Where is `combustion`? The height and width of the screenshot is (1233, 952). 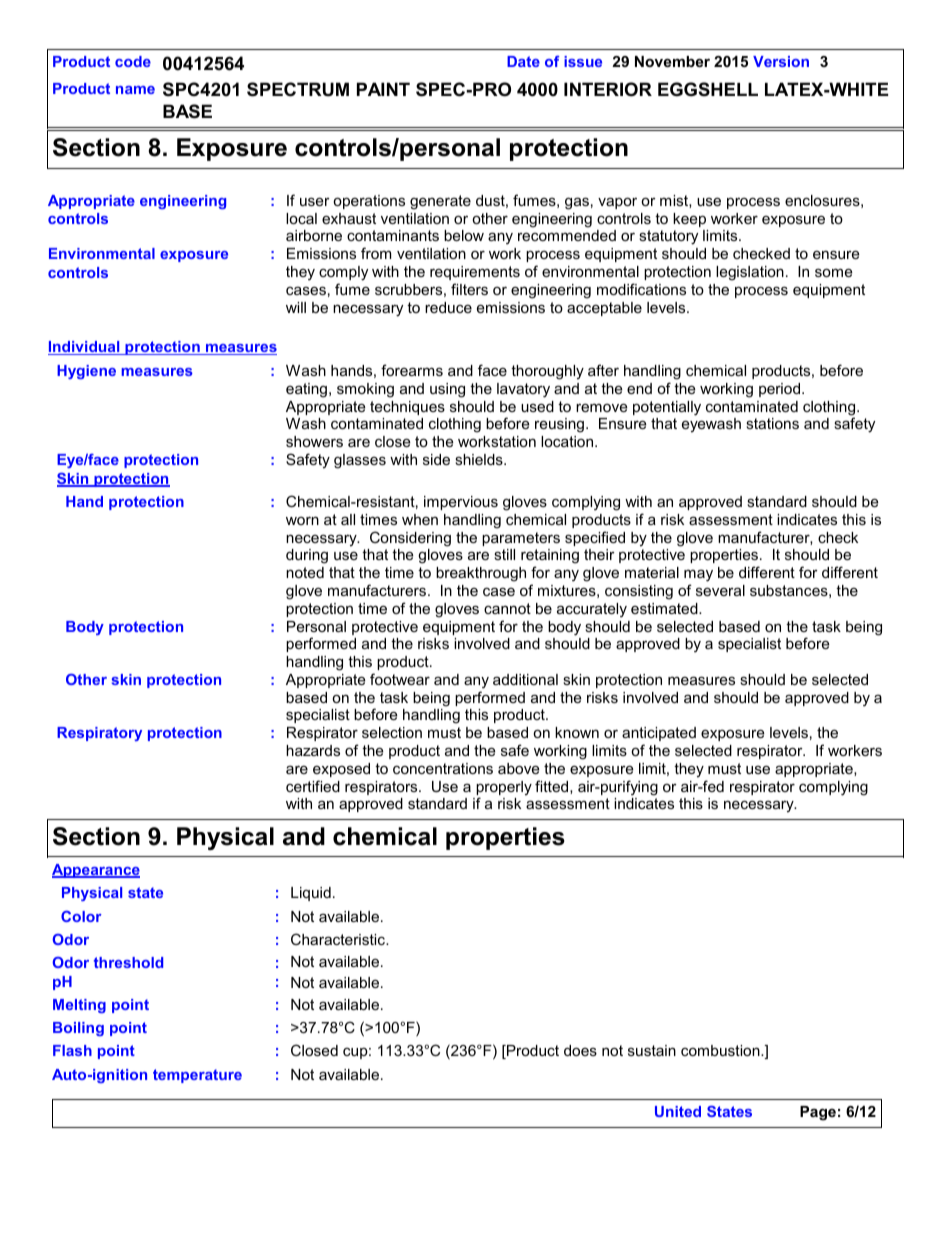
combustion is located at coordinates (721, 1050).
